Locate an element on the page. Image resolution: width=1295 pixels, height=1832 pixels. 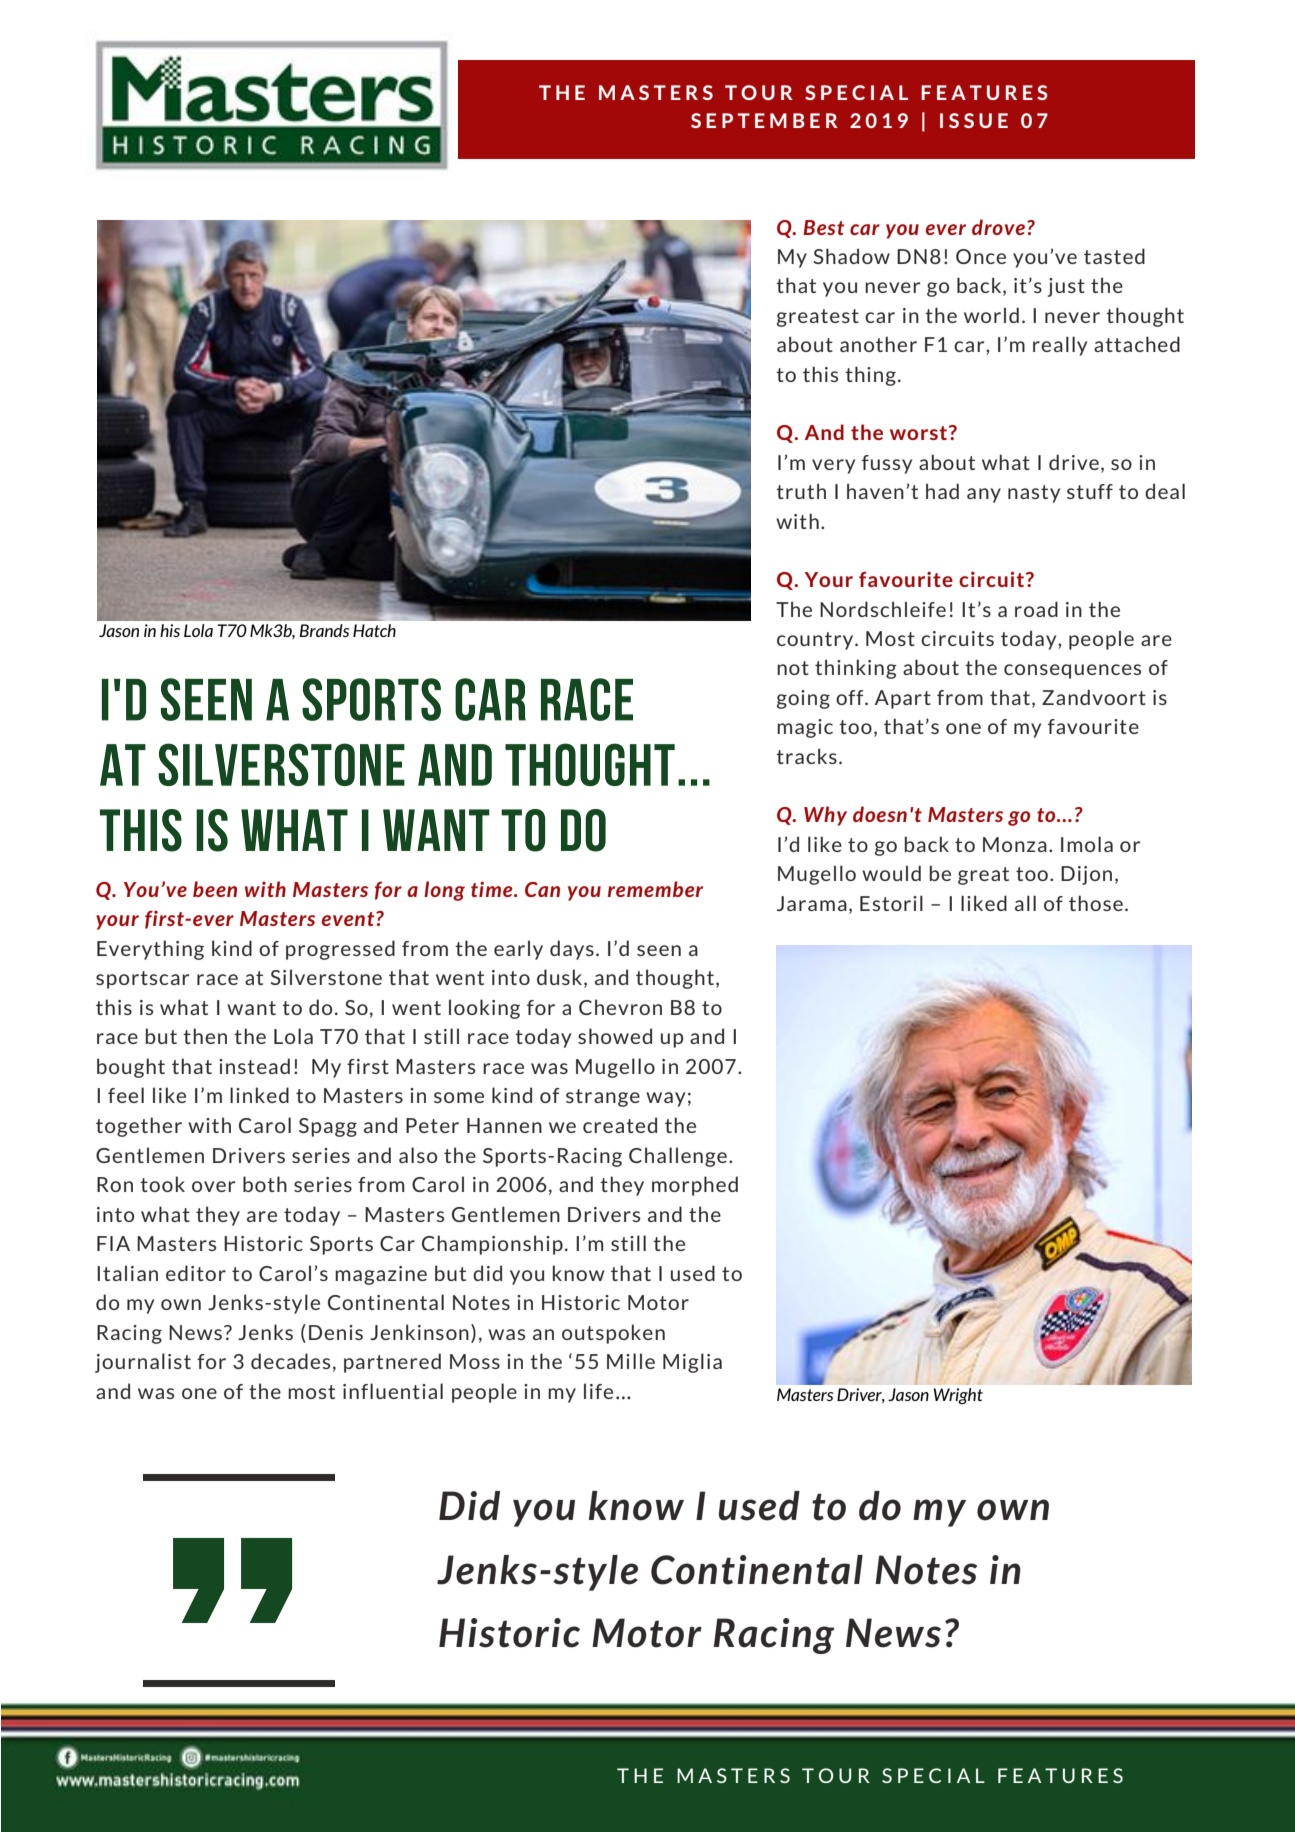
Chevron is located at coordinates (620, 1007).
